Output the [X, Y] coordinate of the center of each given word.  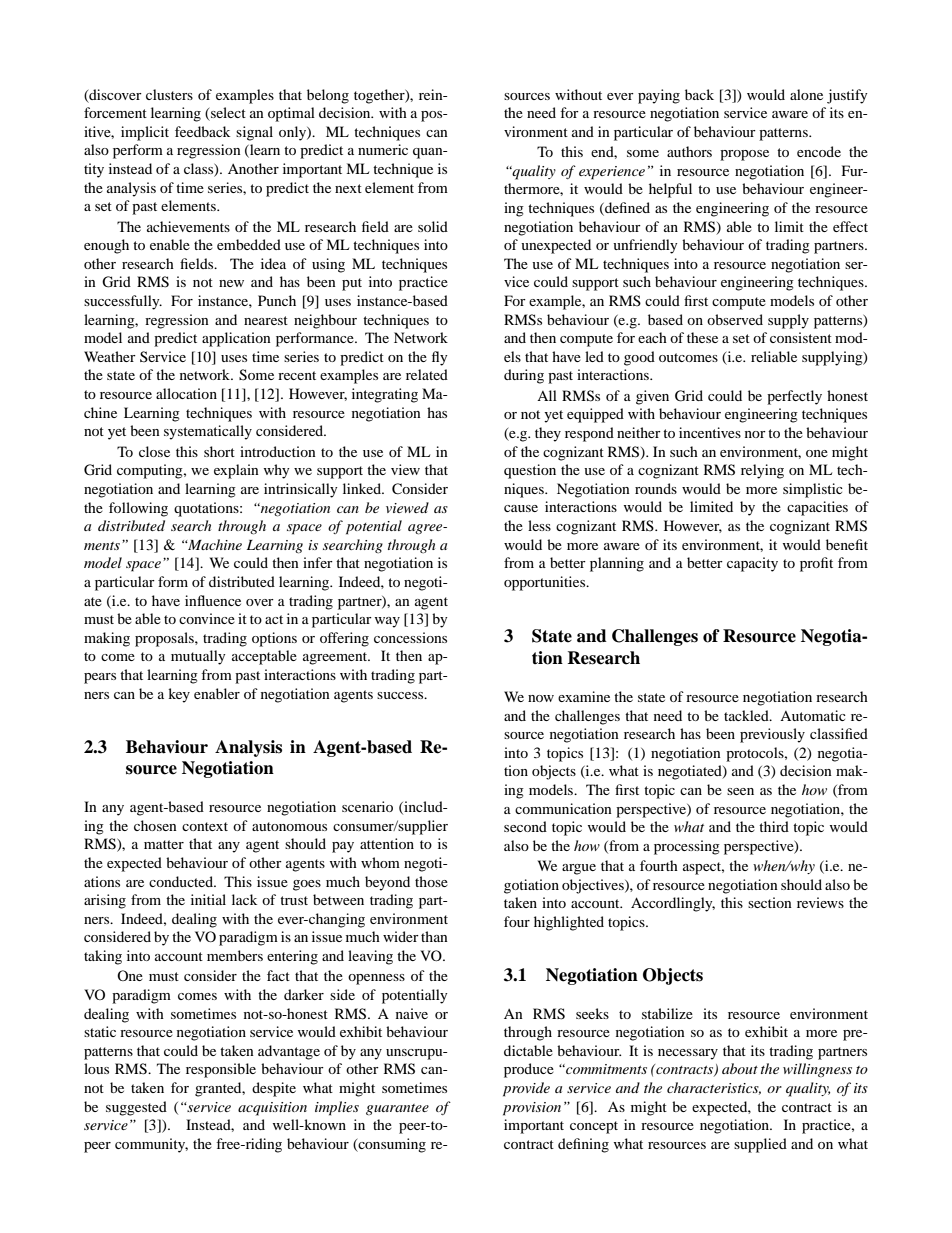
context [205, 826]
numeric [383, 149]
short [219, 451]
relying [762, 471]
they [548, 434]
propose [744, 155]
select [227, 114]
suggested [136, 1108]
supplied [760, 1145]
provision [532, 1109]
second [525, 826]
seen [740, 791]
